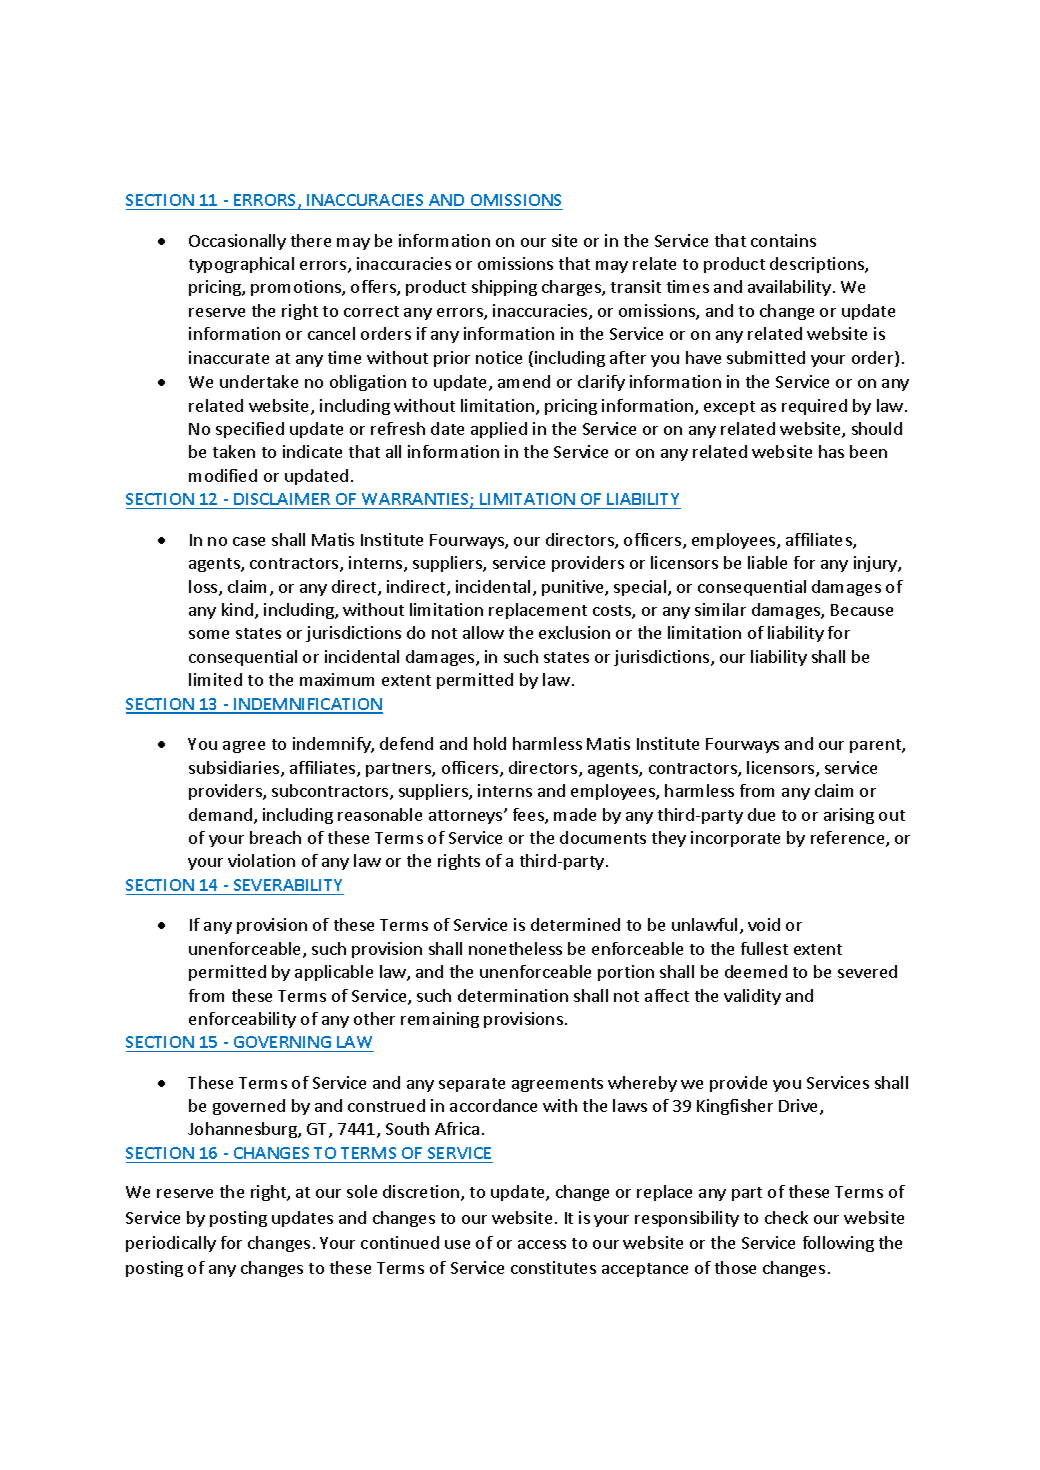 Image resolution: width=1040 pixels, height=1470 pixels. What do you see at coordinates (529, 816) in the page?
I see `fees` at bounding box center [529, 816].
